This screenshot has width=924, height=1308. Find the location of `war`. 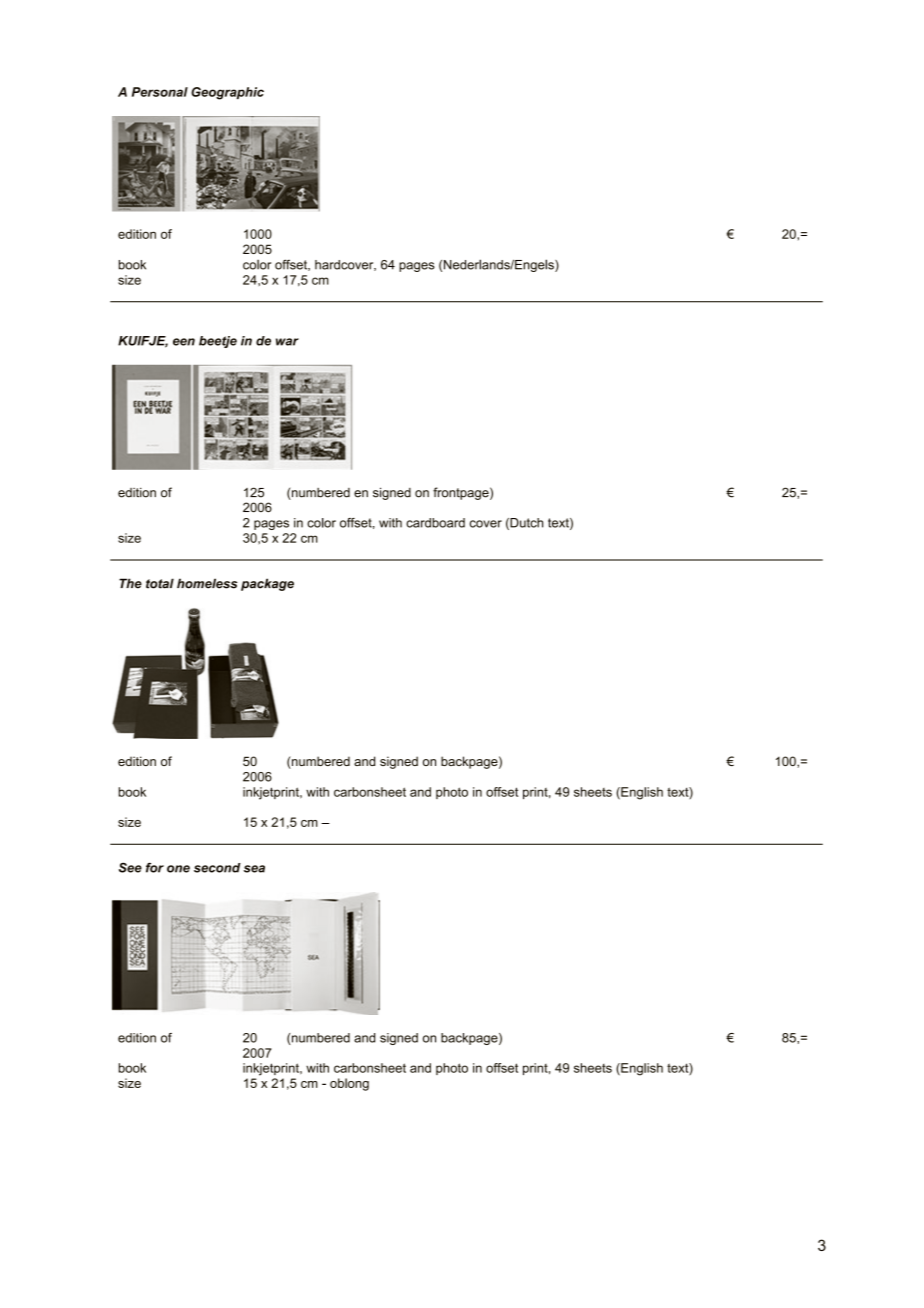

war is located at coordinates (287, 342).
